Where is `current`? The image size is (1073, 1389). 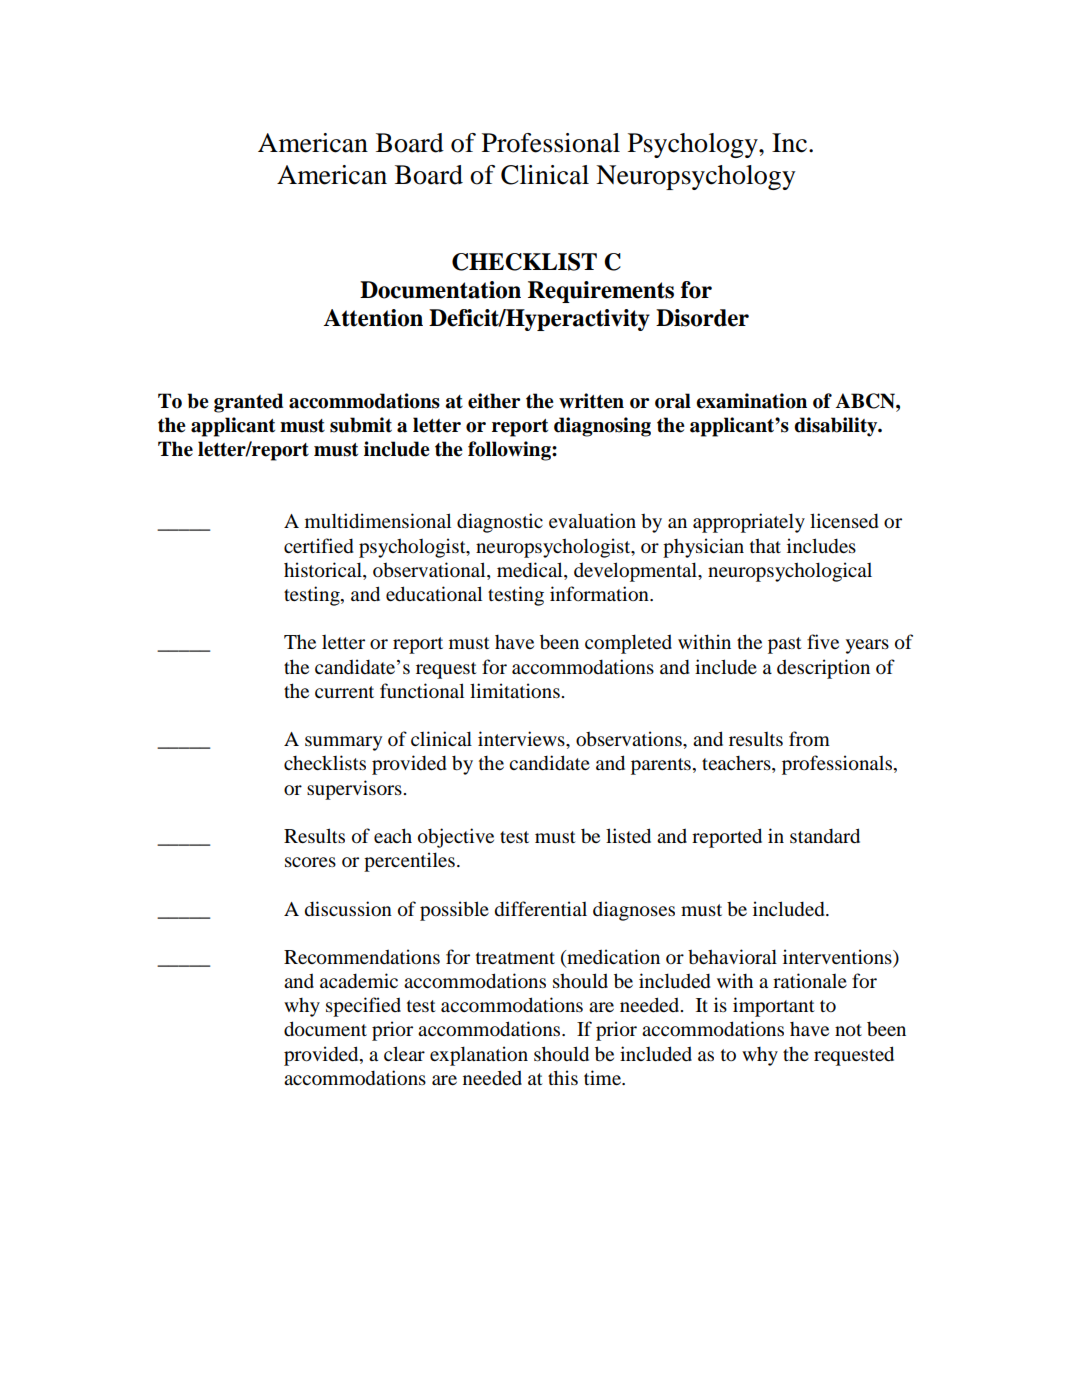
current is located at coordinates (344, 692).
